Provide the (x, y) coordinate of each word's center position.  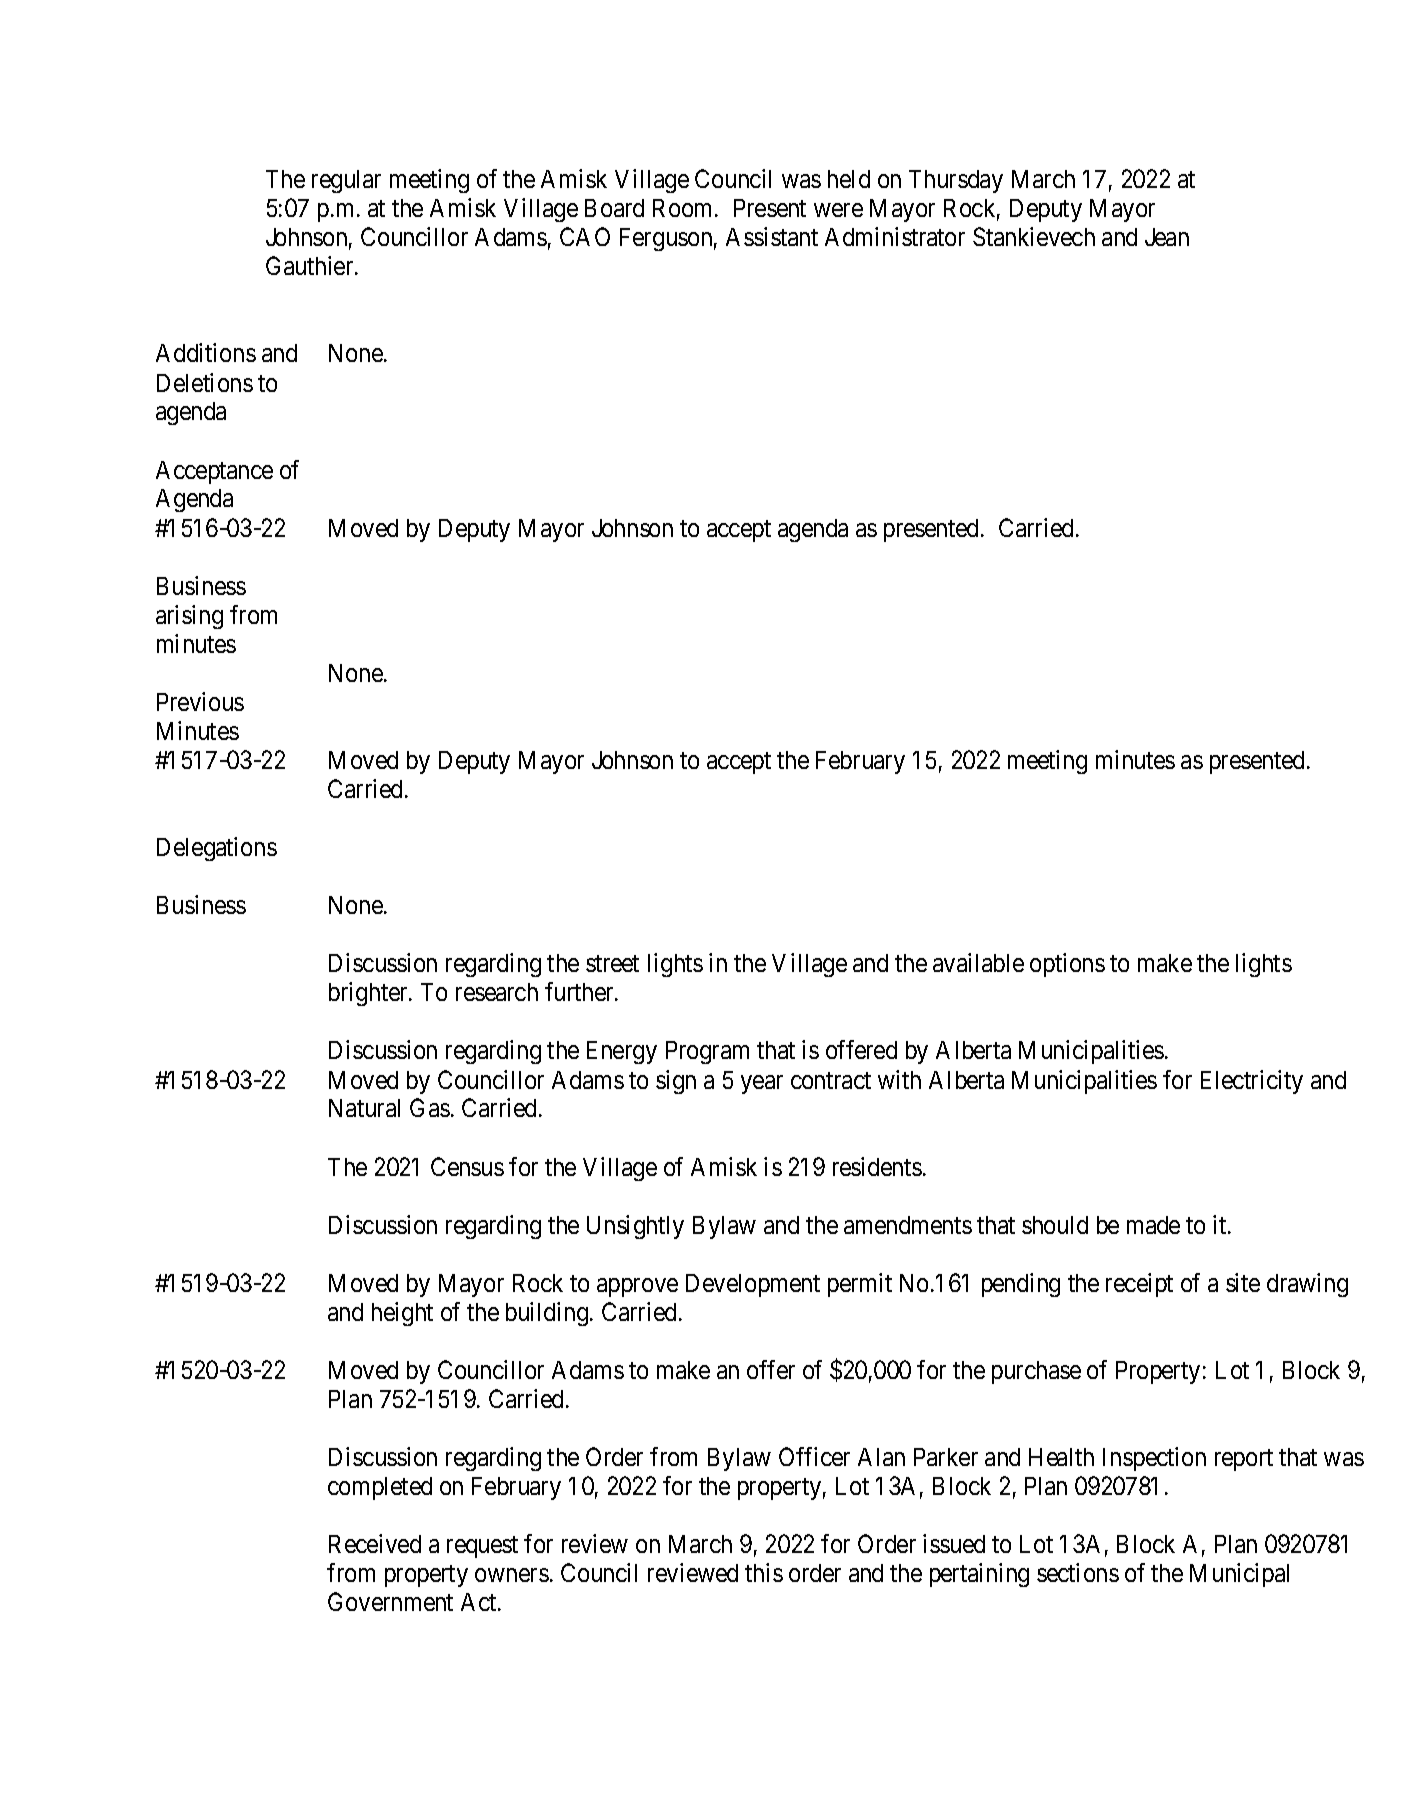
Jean (1167, 237)
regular (346, 181)
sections (1078, 1572)
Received (375, 1543)
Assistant (772, 236)
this (764, 1572)
